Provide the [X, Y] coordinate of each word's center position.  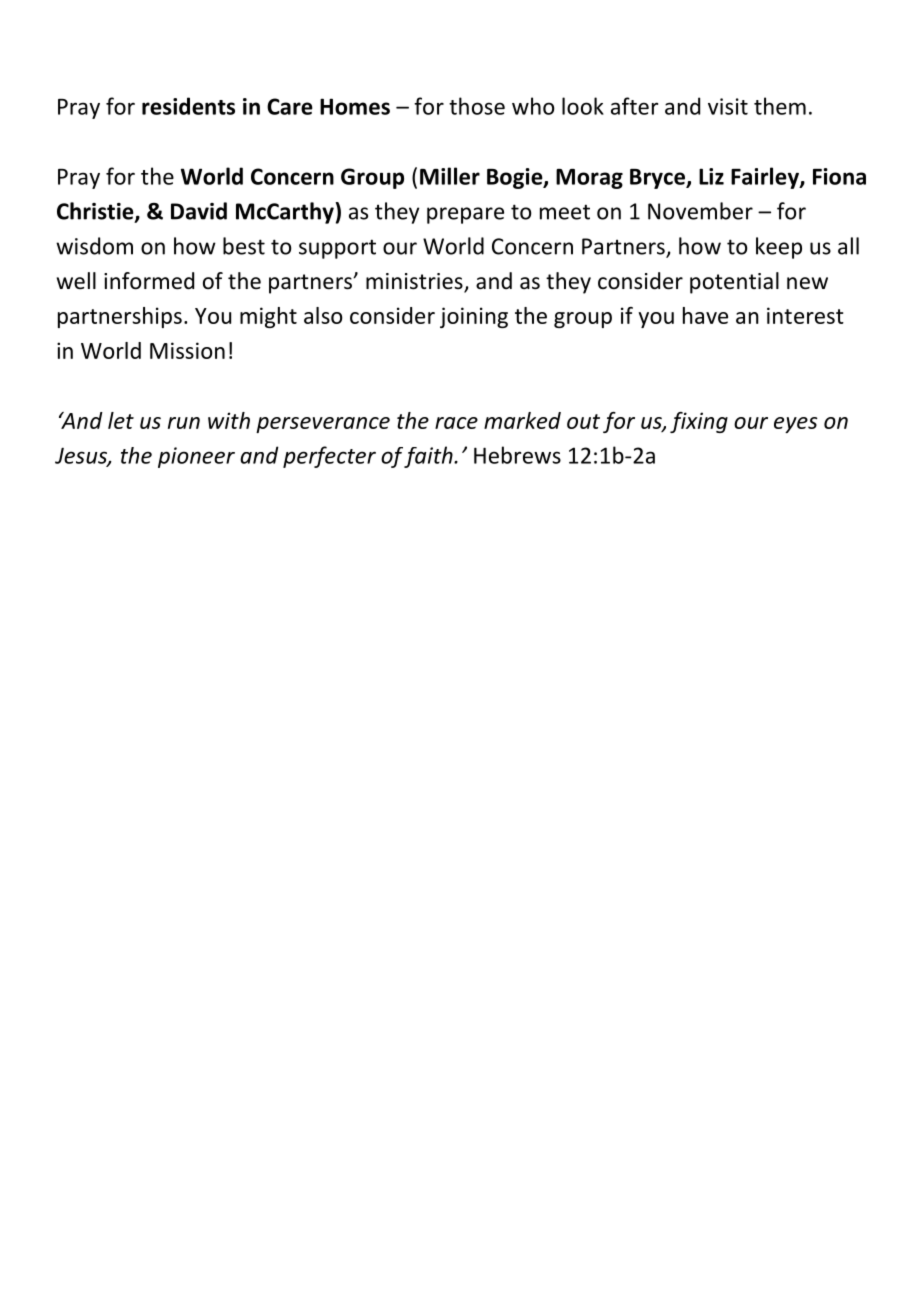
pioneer [196, 457]
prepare [465, 215]
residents [188, 106]
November [700, 211]
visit [728, 106]
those [477, 106]
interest [805, 315]
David [199, 211]
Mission [187, 350]
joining [474, 317]
